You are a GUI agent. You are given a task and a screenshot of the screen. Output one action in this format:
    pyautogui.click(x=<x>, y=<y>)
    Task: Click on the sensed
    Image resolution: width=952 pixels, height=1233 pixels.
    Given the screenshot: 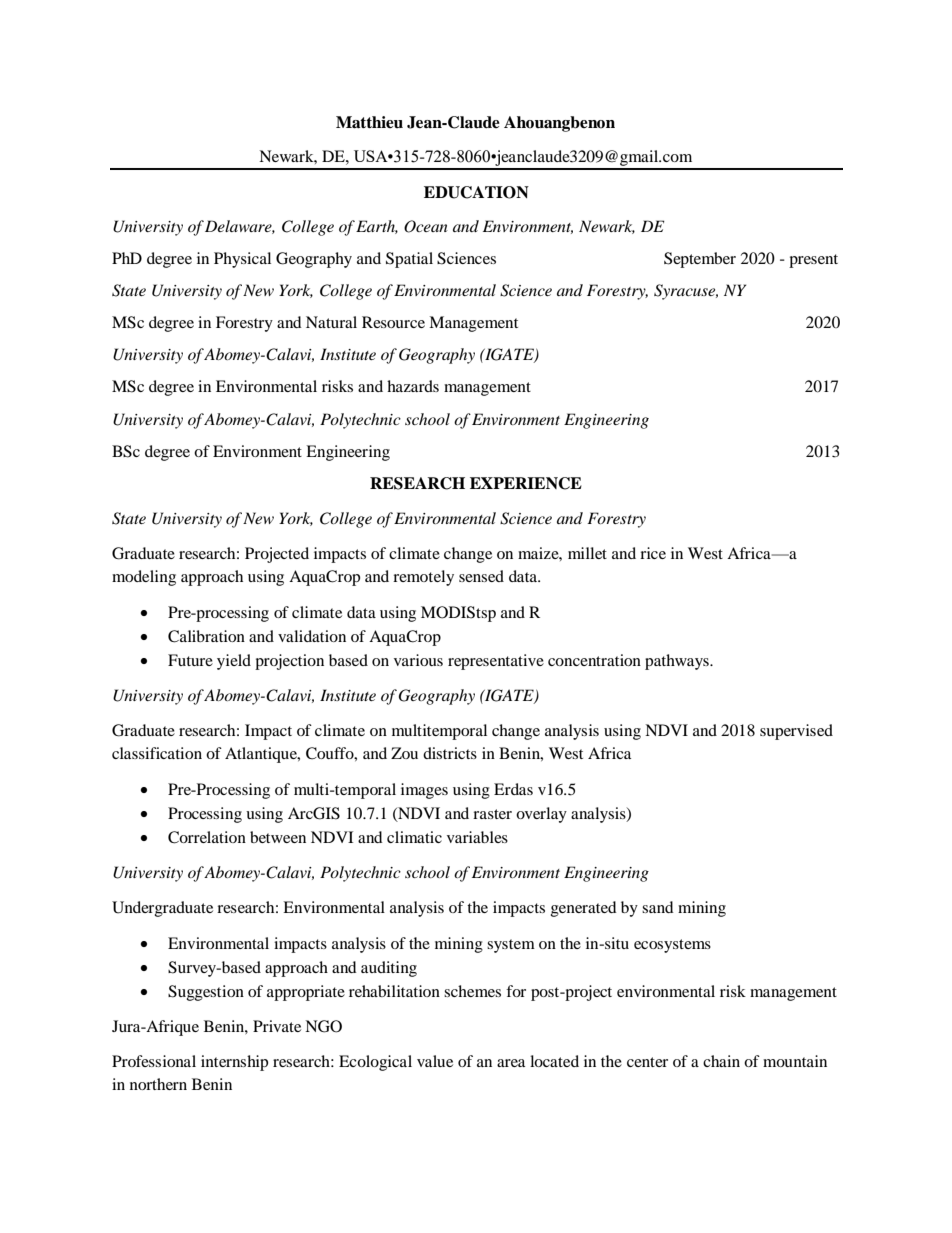 What is the action you would take?
    pyautogui.click(x=481, y=576)
